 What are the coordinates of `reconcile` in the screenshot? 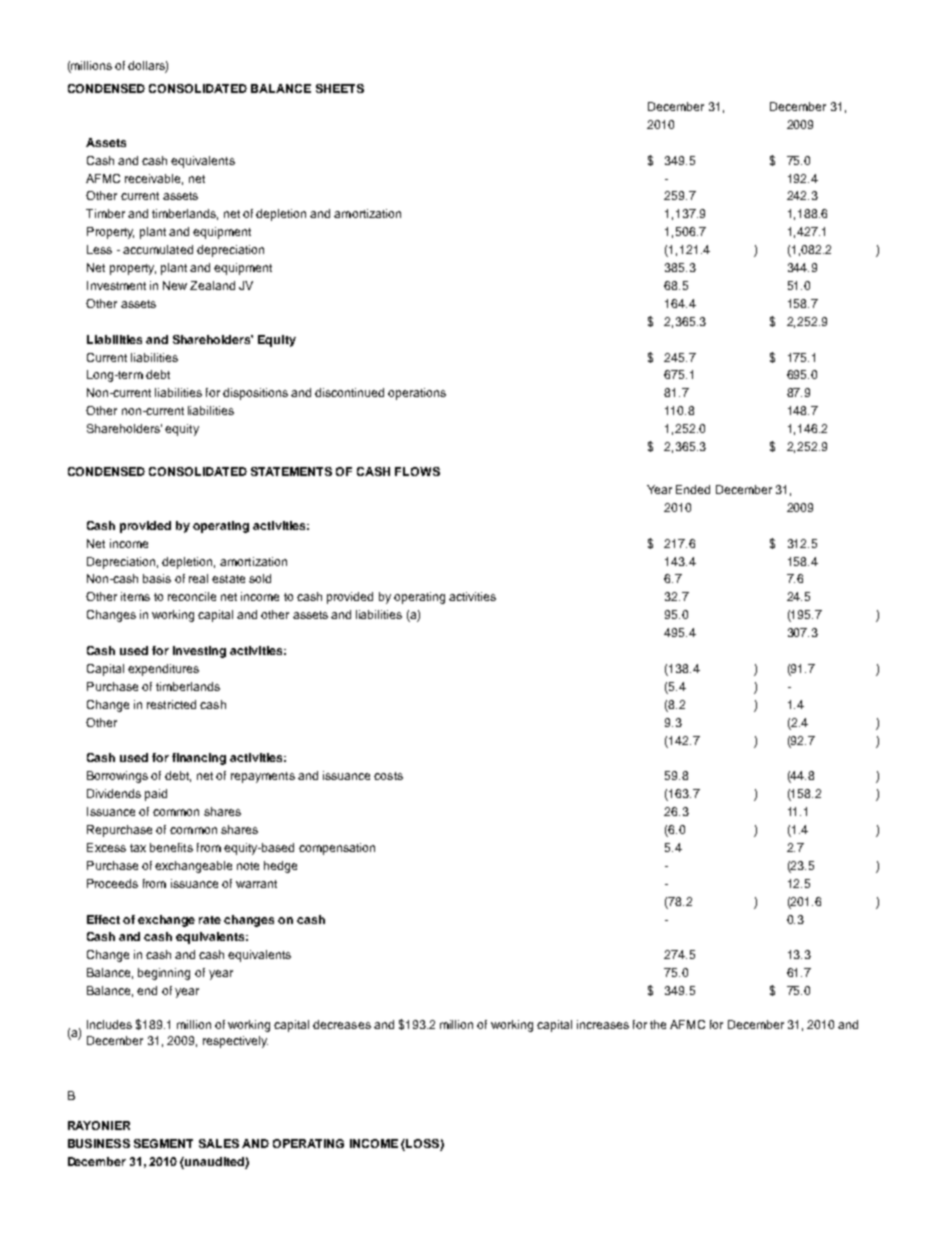 It's located at (192, 596).
